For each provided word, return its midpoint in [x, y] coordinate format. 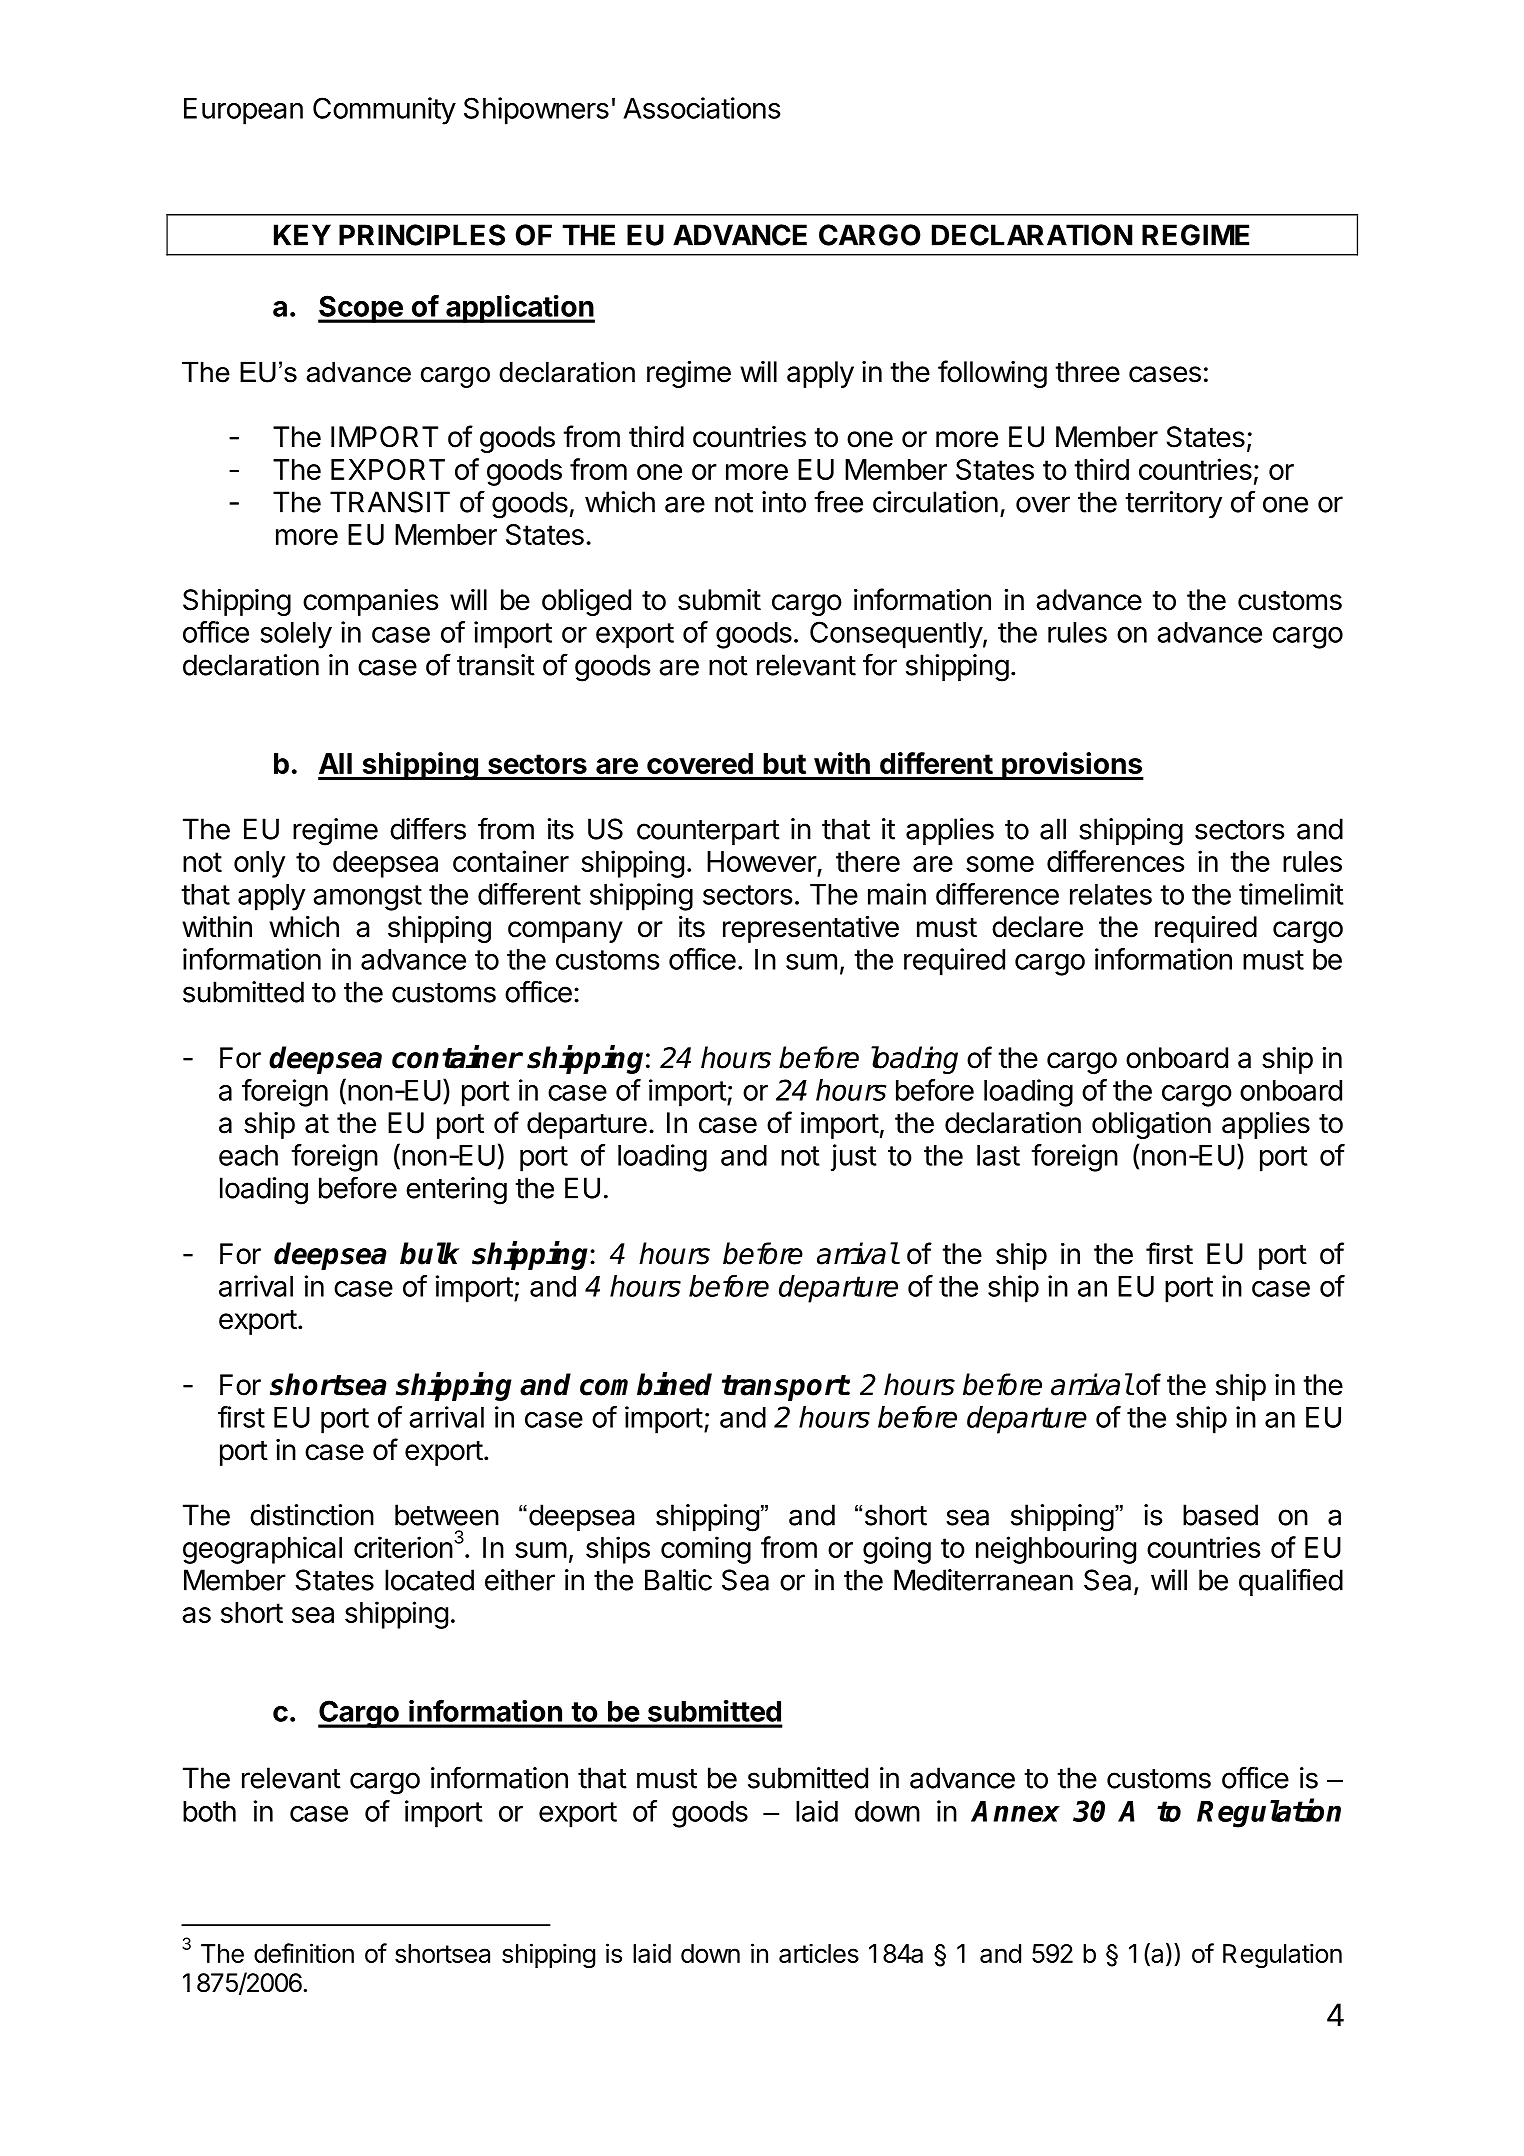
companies [371, 602]
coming [706, 1550]
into [784, 502]
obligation [1151, 1125]
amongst [367, 898]
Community [384, 111]
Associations [701, 108]
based [1220, 1515]
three [1087, 372]
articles [819, 1953]
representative [811, 929]
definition [304, 1953]
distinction [312, 1515]
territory [1173, 504]
